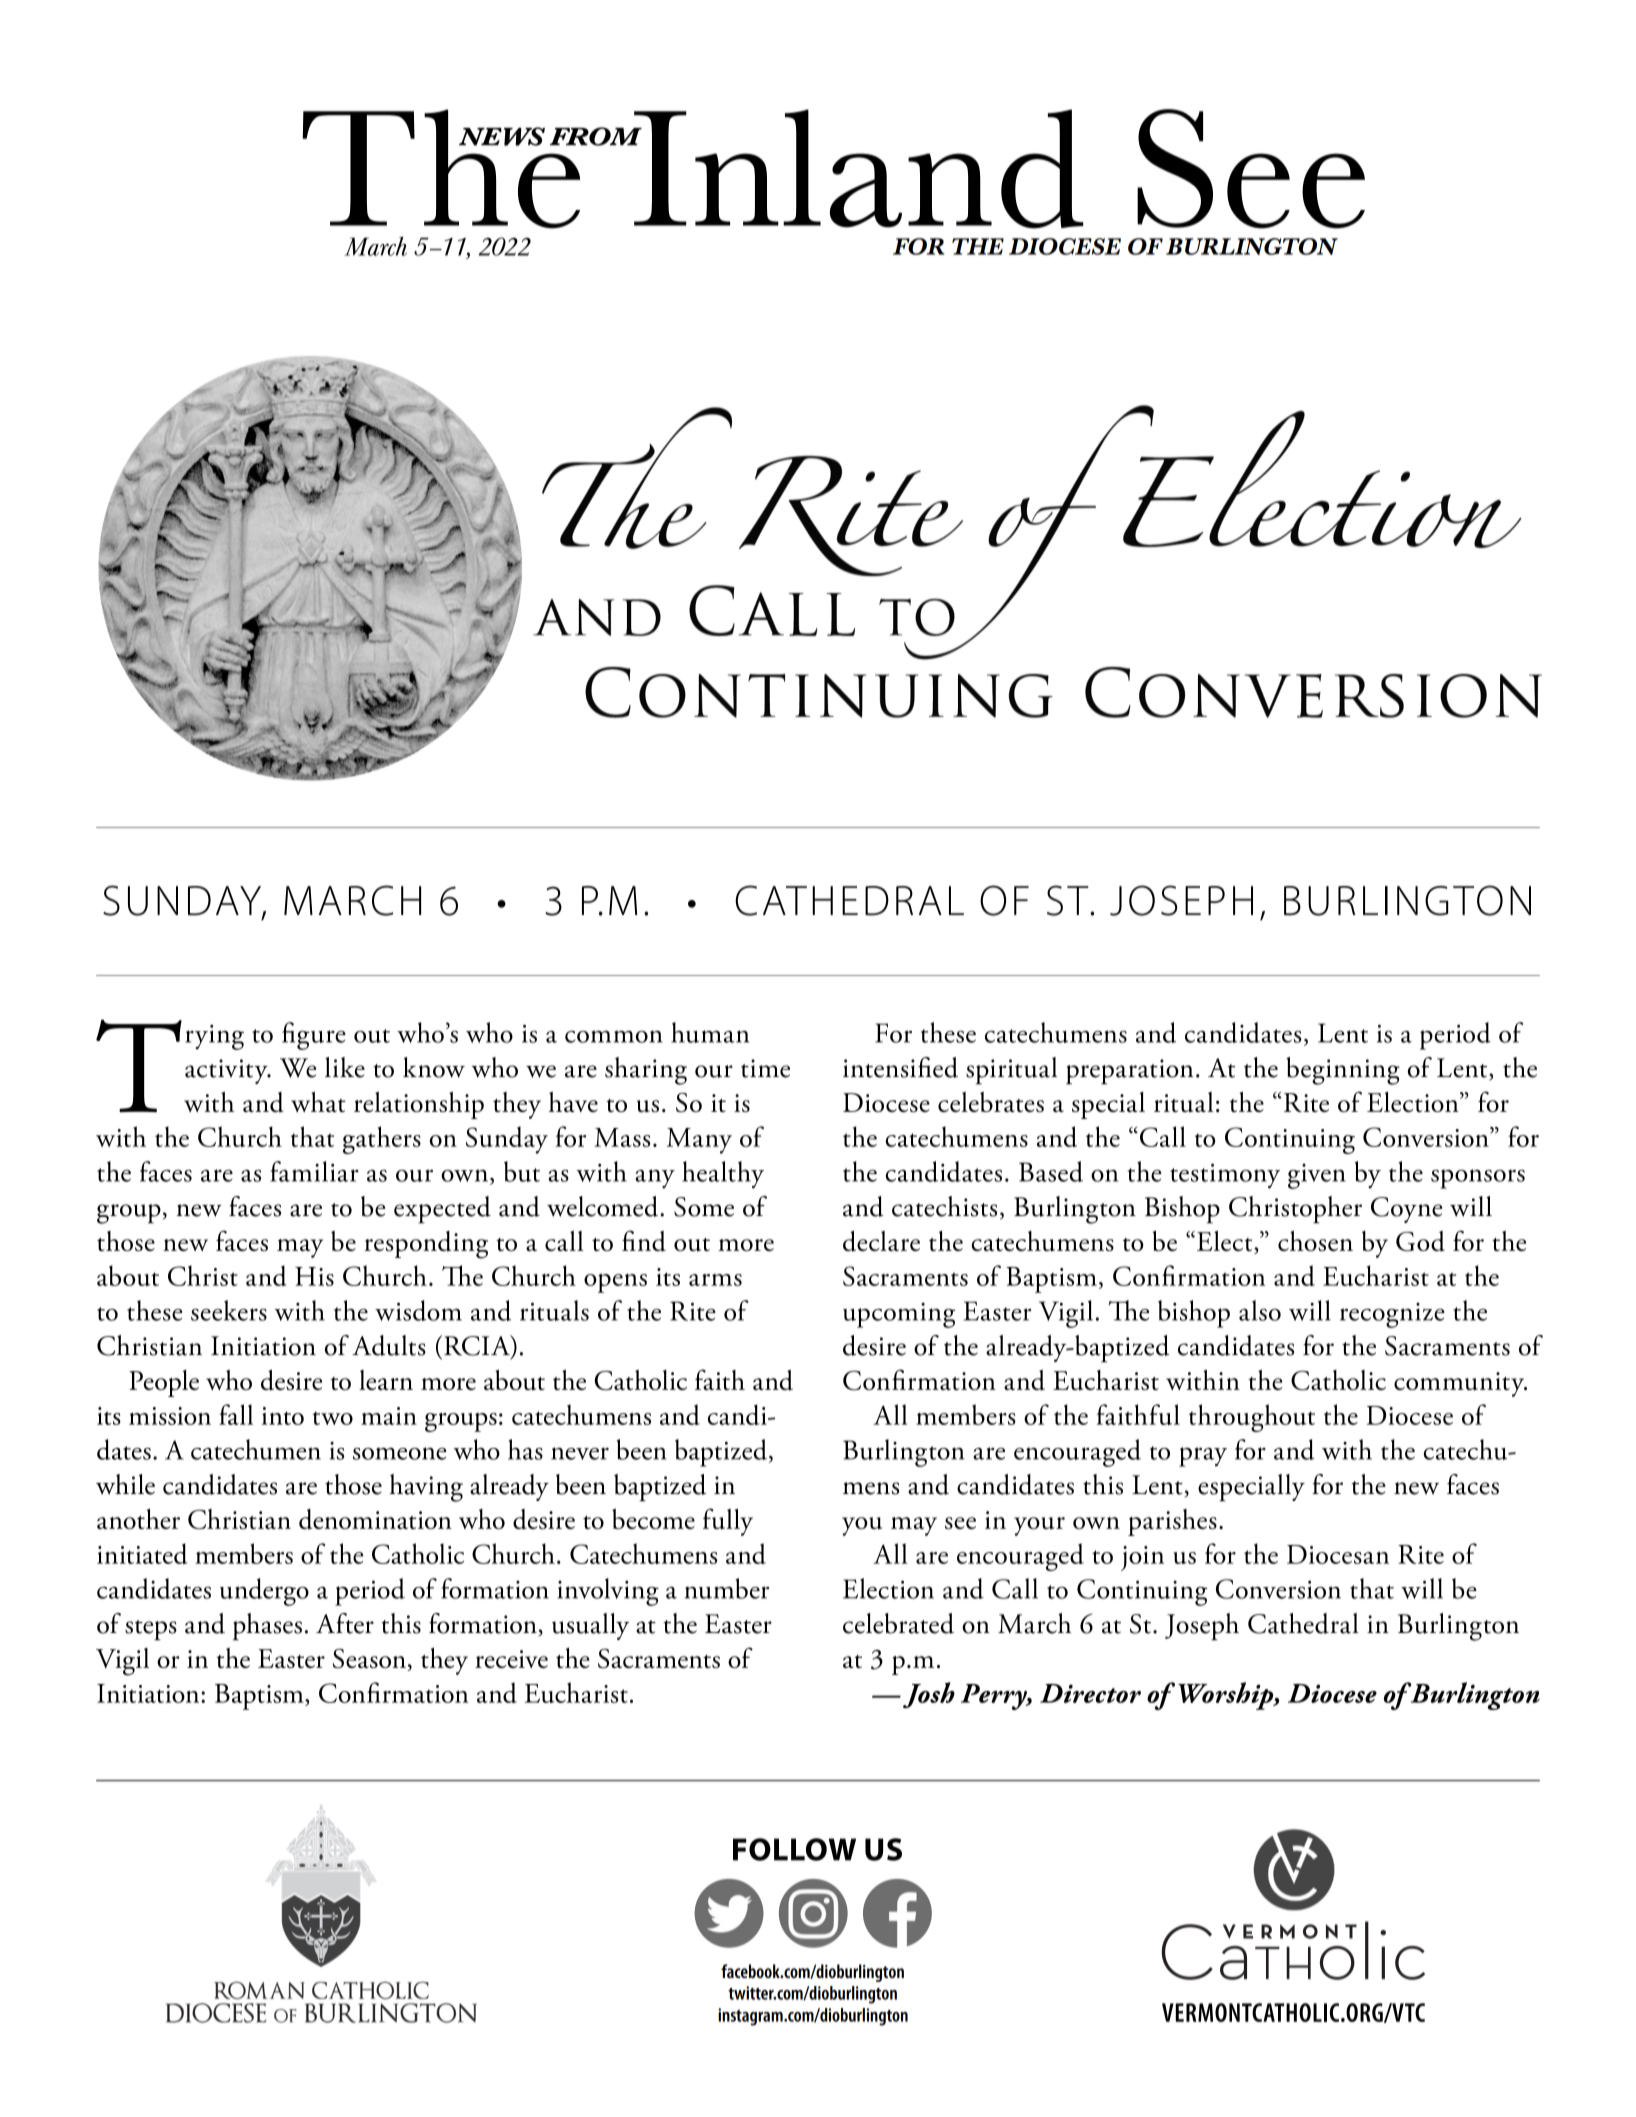 The width and height of the screenshot is (1636, 2117). What do you see at coordinates (1343, 1071) in the screenshot?
I see `beginning` at bounding box center [1343, 1071].
